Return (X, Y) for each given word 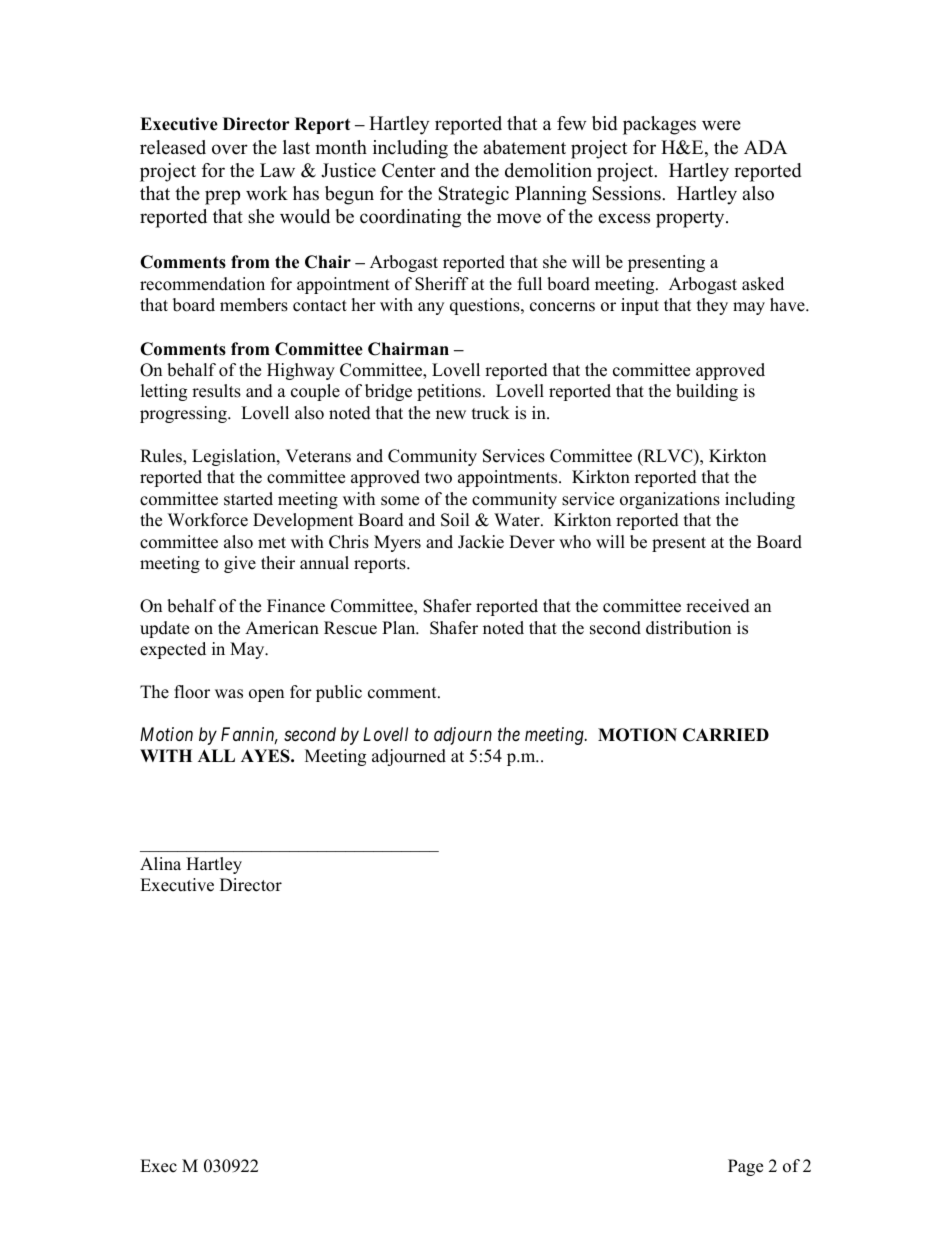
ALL (216, 755)
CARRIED (726, 735)
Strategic (473, 195)
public (339, 693)
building (707, 392)
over (230, 149)
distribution (688, 628)
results (216, 391)
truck (491, 413)
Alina (160, 863)
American (282, 628)
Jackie (481, 542)
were (721, 125)
